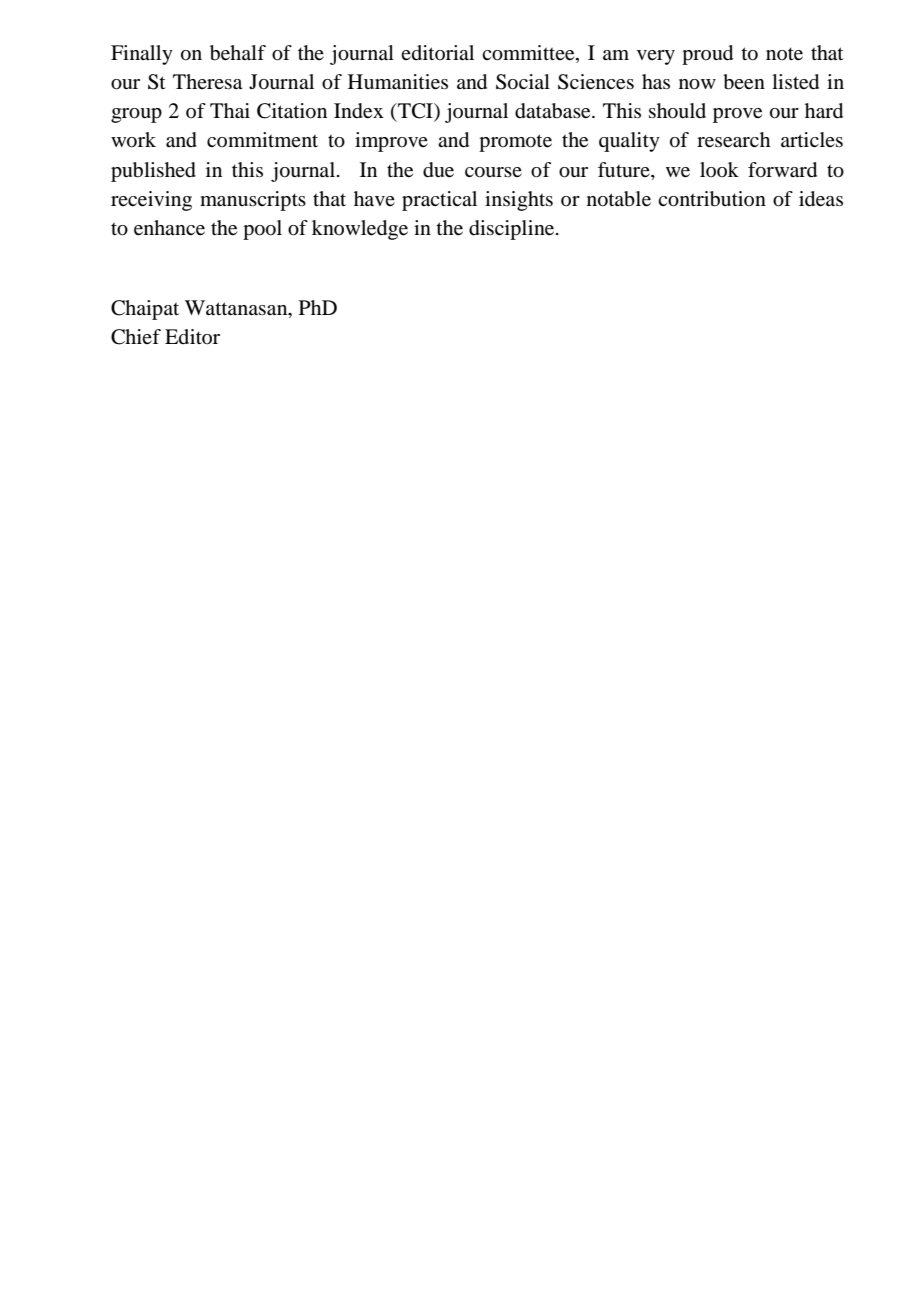 The height and width of the screenshot is (1313, 924). I want to click on promote, so click(515, 143).
